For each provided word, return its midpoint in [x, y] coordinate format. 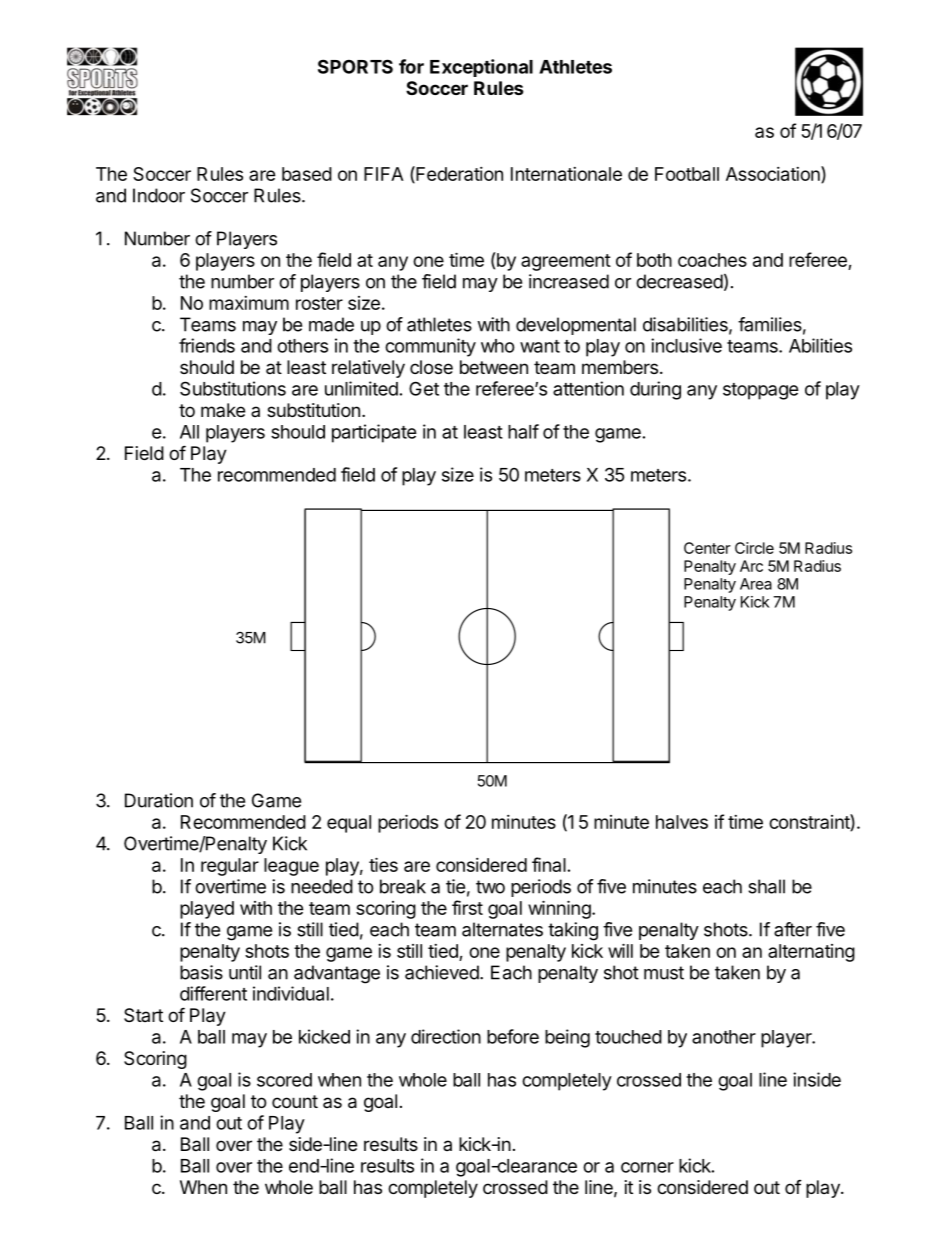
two [490, 887]
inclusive [686, 345]
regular [230, 867]
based [307, 174]
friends [207, 345]
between [494, 367]
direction [446, 1036]
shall [766, 886]
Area [756, 584]
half [523, 431]
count [295, 1101]
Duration [159, 800]
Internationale [566, 174]
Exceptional [481, 68]
